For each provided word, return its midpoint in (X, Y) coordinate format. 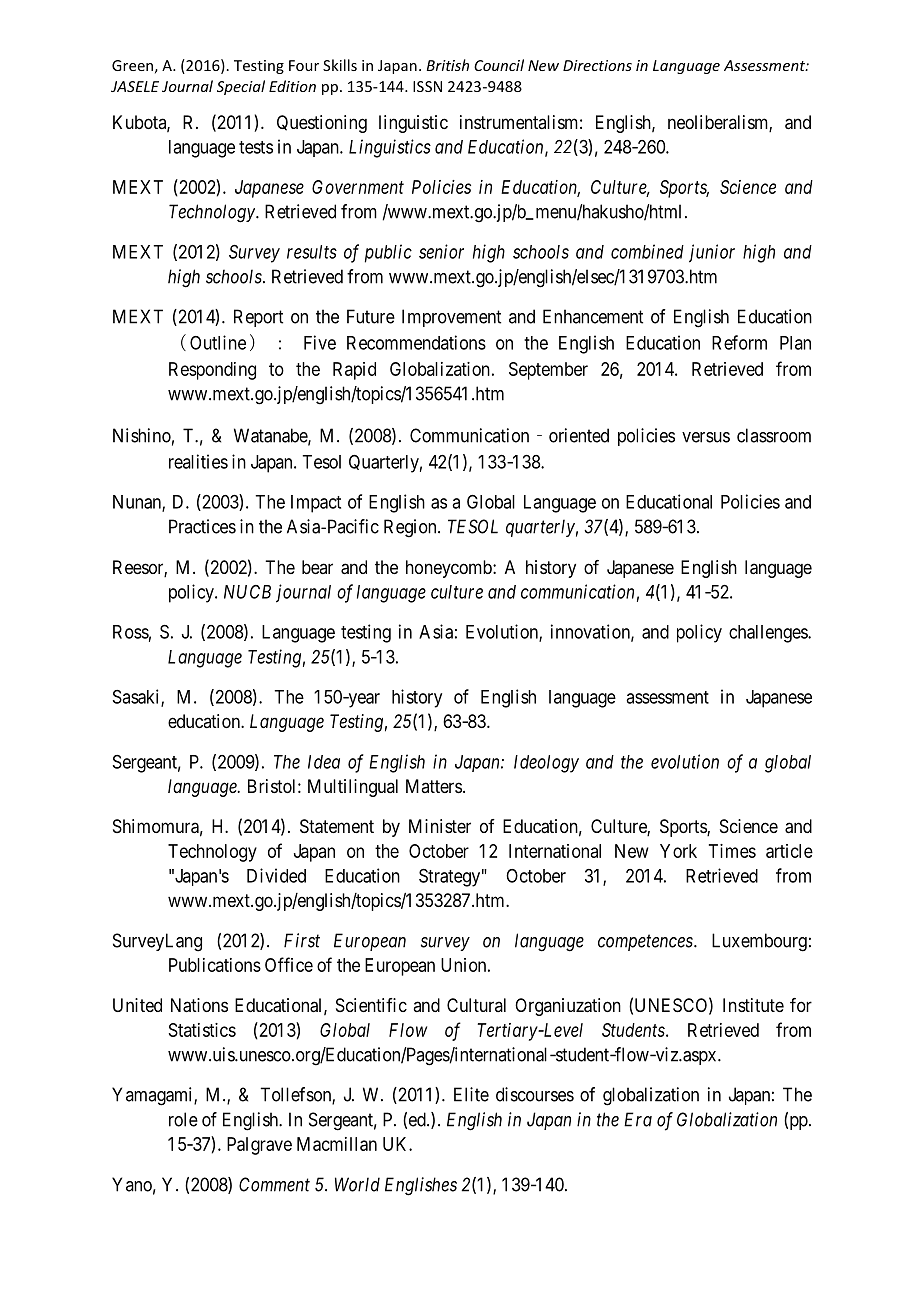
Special (241, 87)
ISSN (427, 86)
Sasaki (137, 697)
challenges (769, 634)
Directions (597, 65)
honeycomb (450, 569)
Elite (471, 1094)
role (183, 1119)
